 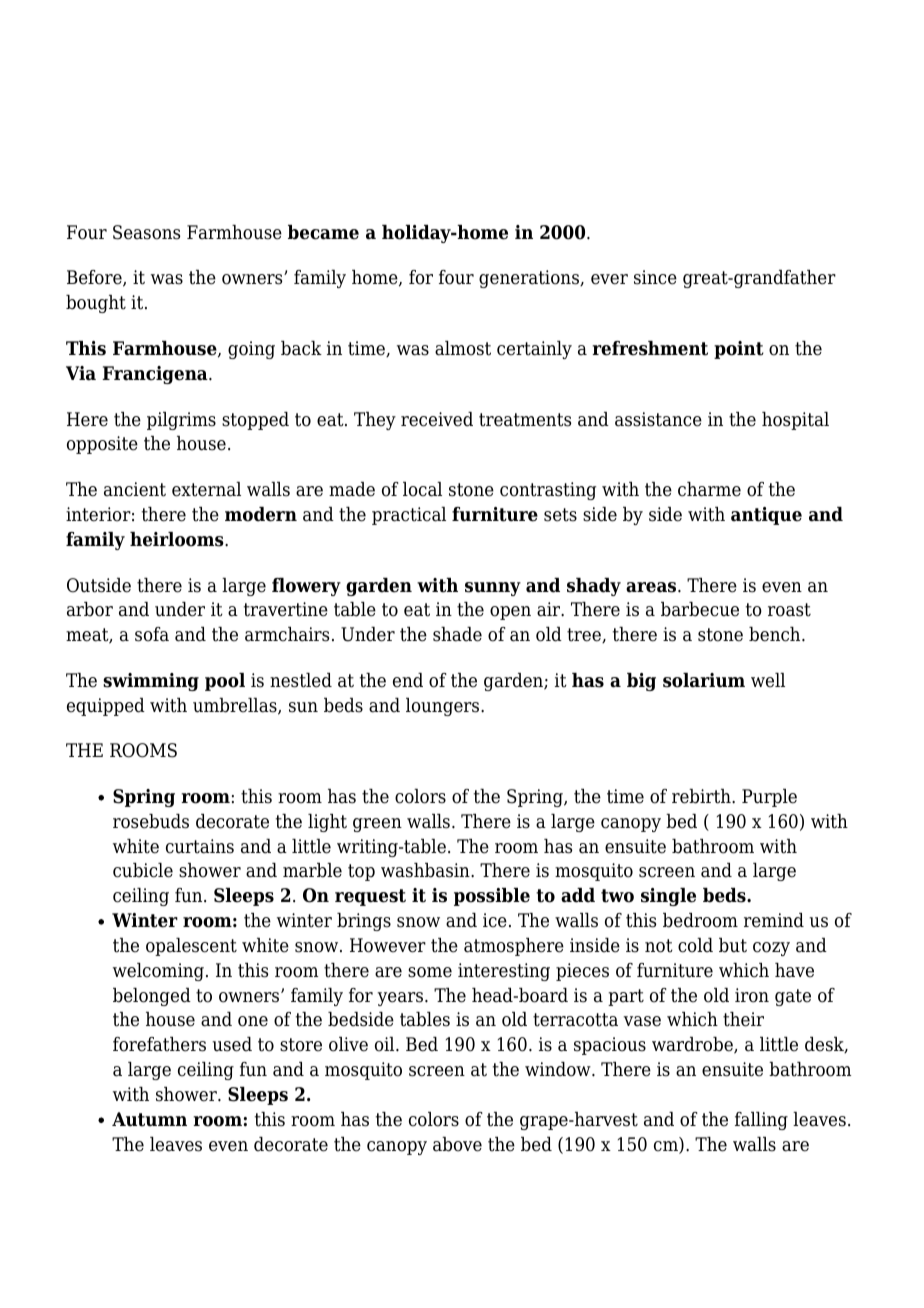 I want to click on Autumn, so click(x=149, y=1119).
